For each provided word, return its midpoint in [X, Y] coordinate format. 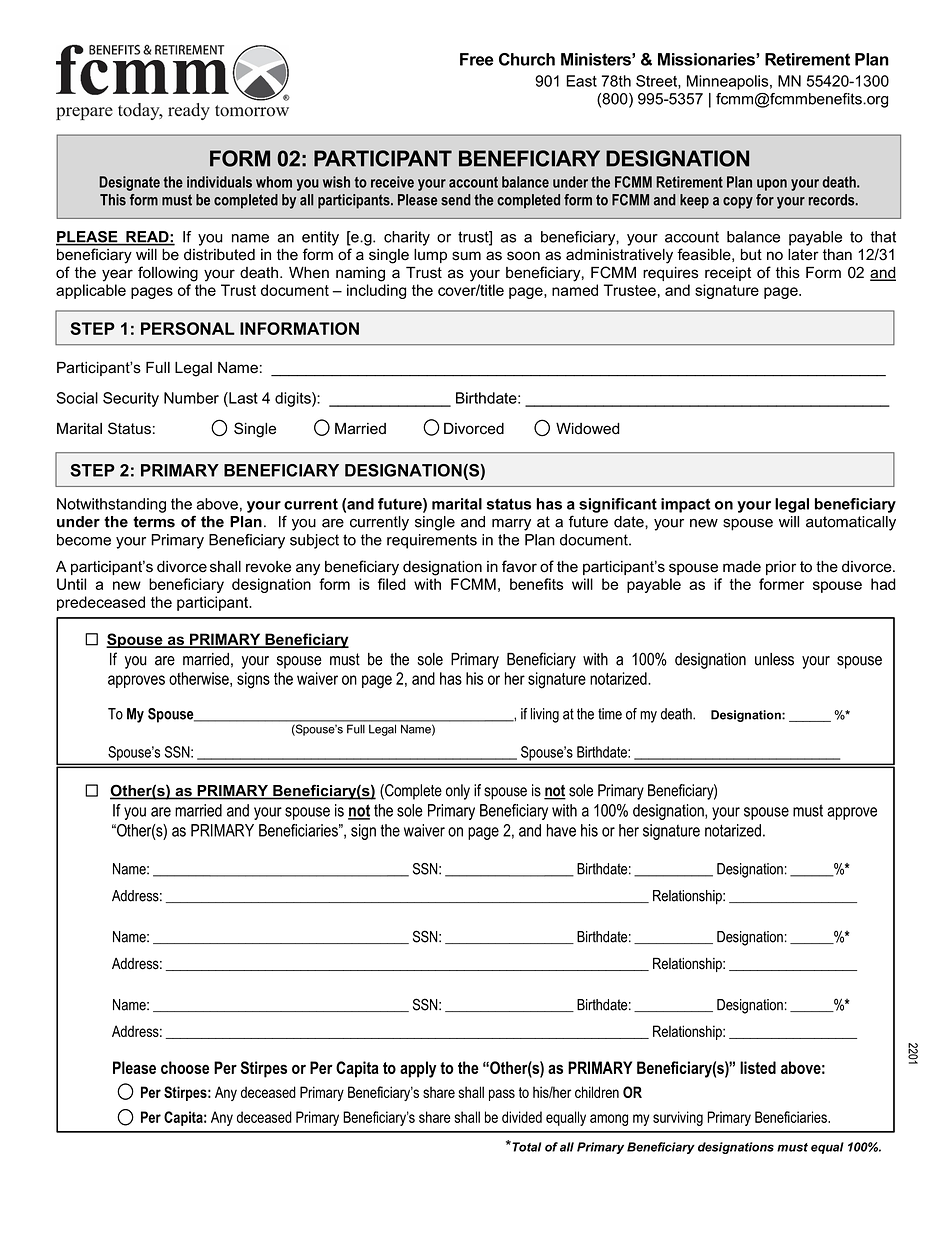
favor [519, 566]
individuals [219, 182]
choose [185, 1067]
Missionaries [707, 59]
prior [781, 568]
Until [71, 584]
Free [477, 59]
